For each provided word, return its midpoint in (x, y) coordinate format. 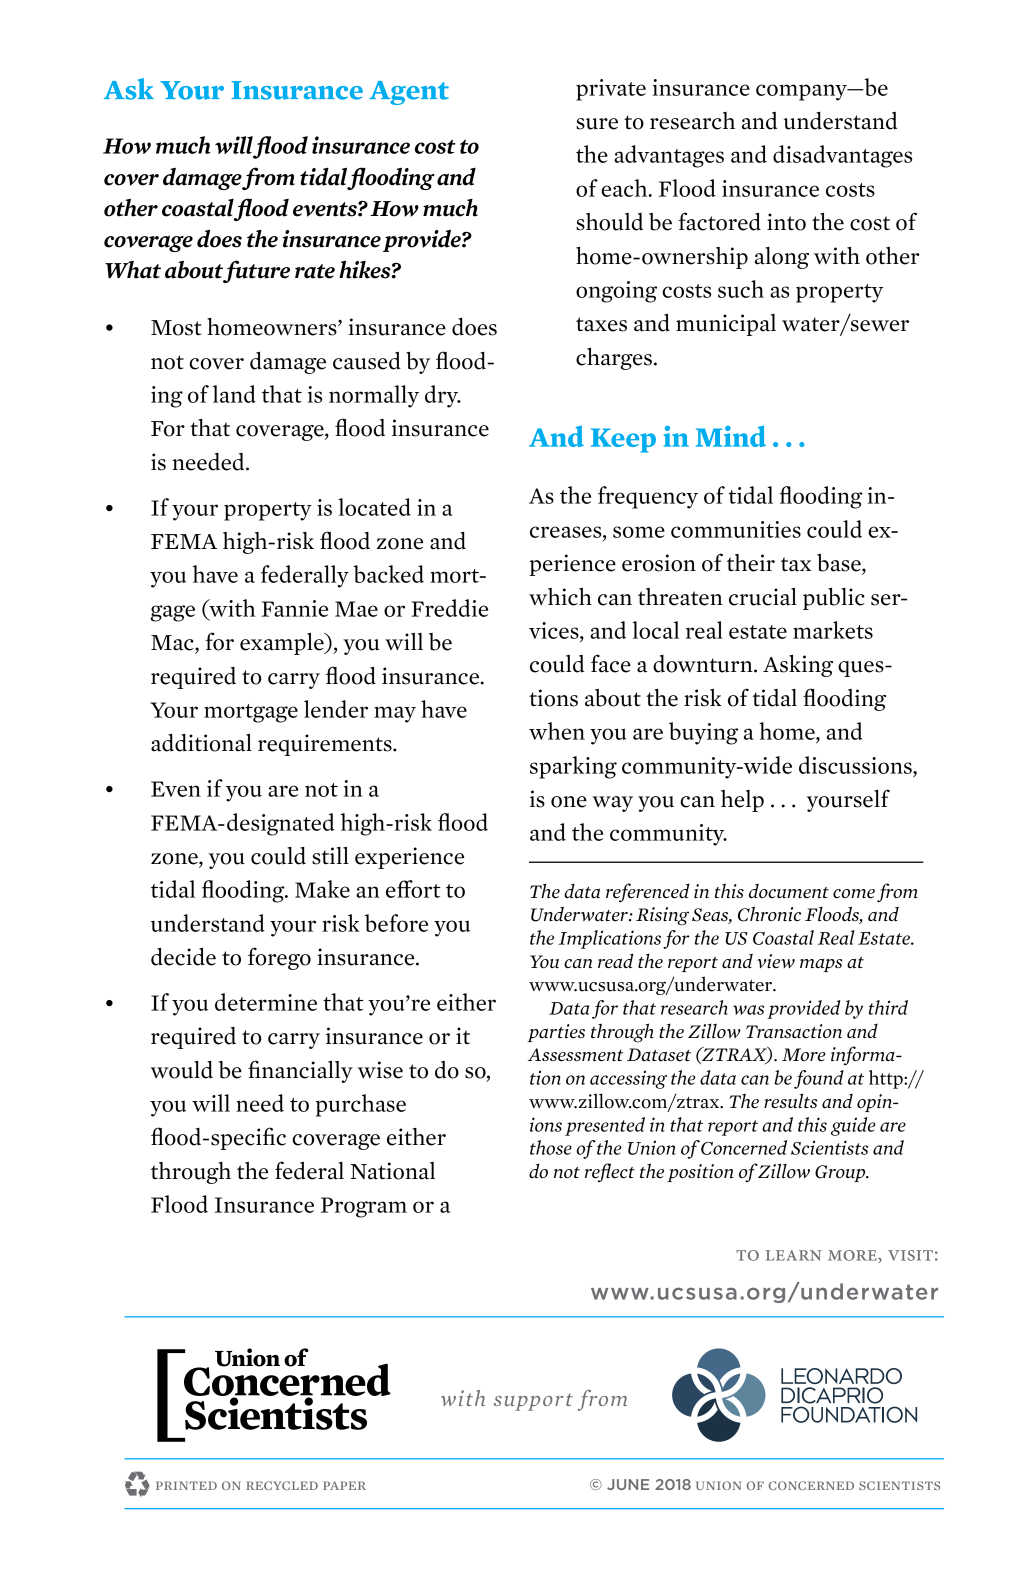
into (786, 222)
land (234, 394)
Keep (623, 440)
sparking (573, 767)
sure (597, 124)
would (181, 1070)
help (742, 801)
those (551, 1147)
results (790, 1100)
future (256, 271)
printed (186, 1485)
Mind (731, 436)
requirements (326, 745)
